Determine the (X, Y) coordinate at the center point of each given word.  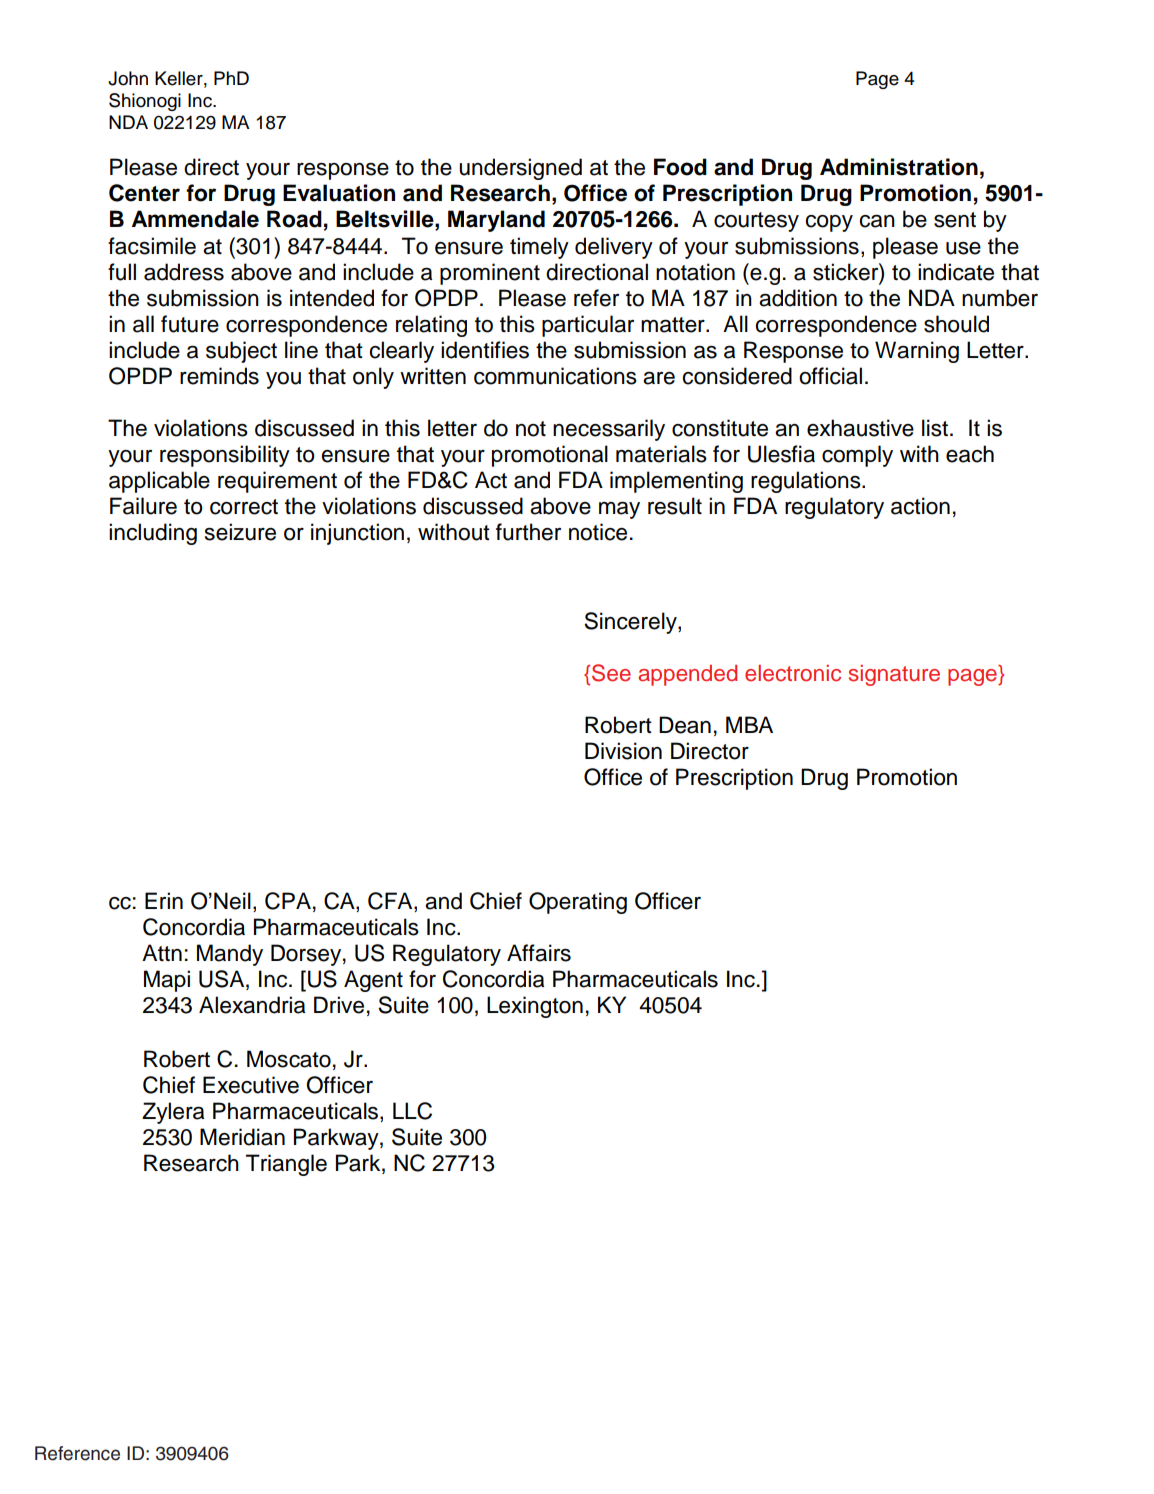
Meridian (242, 1137)
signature (894, 675)
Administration (899, 167)
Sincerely (631, 623)
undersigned (520, 169)
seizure (240, 532)
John (128, 78)
